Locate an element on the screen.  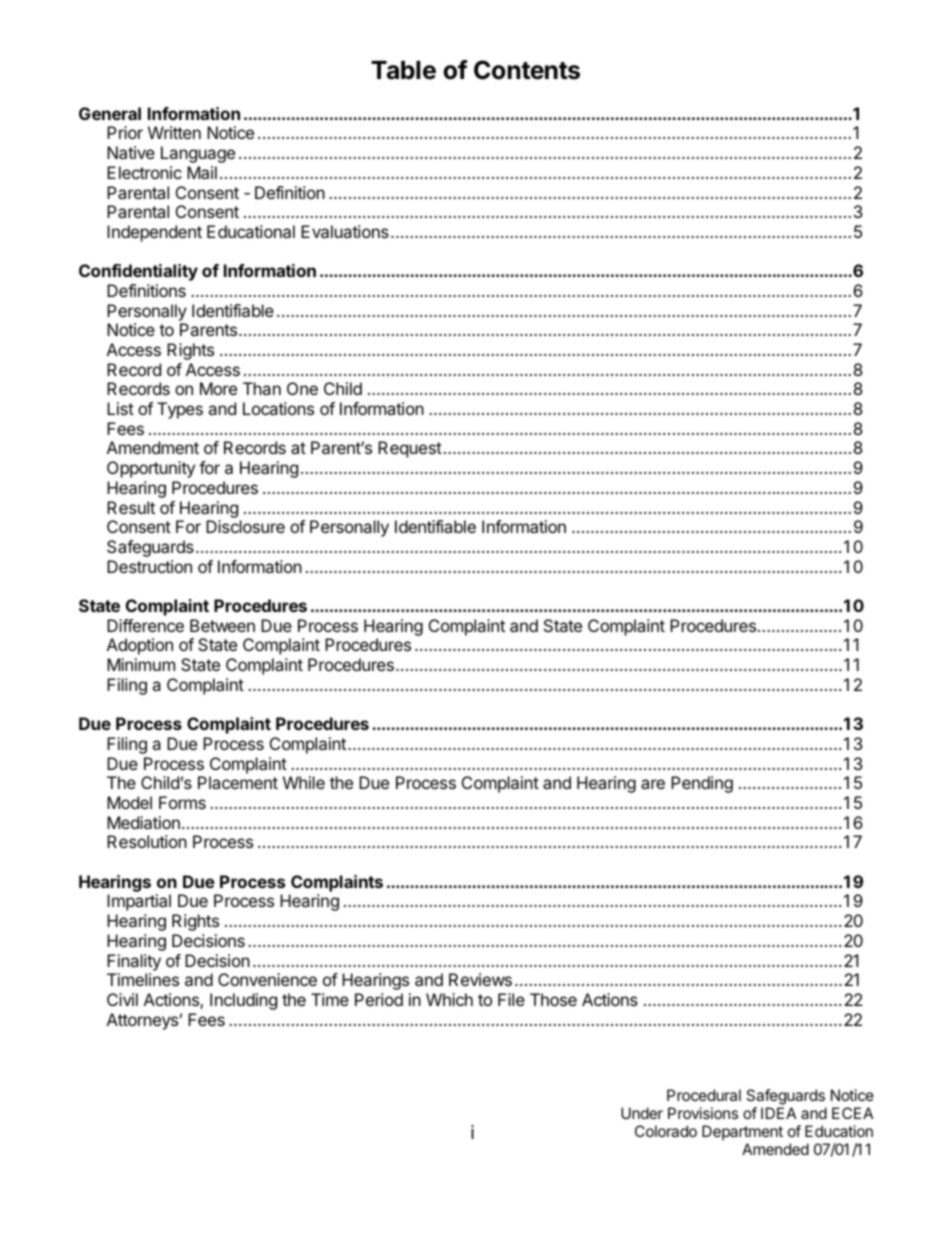
Table is located at coordinates (403, 70).
